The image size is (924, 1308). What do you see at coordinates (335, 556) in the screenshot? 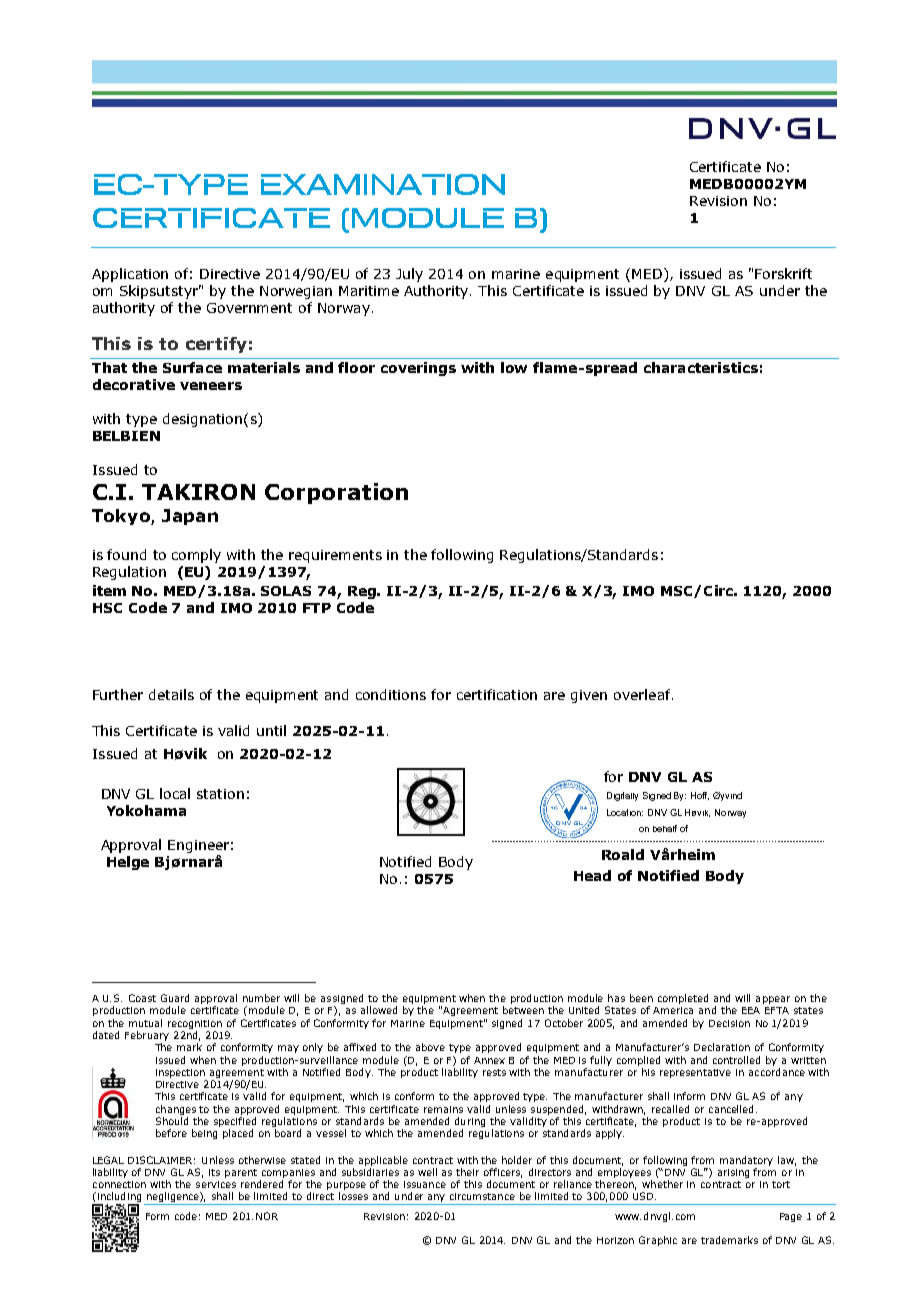
I see `requirements` at bounding box center [335, 556].
